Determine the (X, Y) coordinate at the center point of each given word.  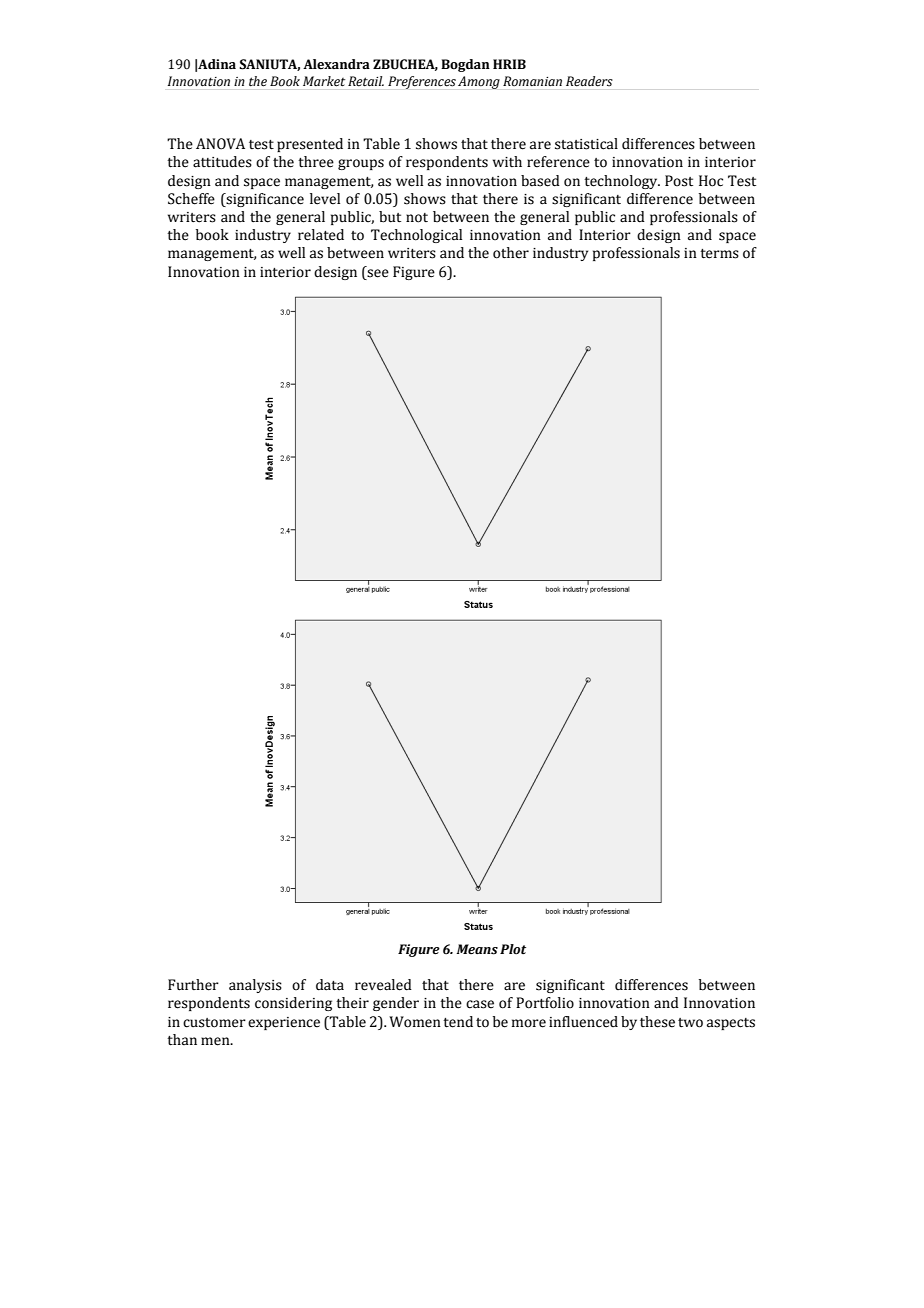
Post (679, 181)
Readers (589, 81)
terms (719, 254)
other (511, 253)
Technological (416, 236)
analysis (255, 986)
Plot (513, 949)
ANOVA (220, 144)
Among (479, 82)
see (378, 273)
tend (458, 1022)
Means (477, 949)
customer (214, 1023)
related (321, 235)
